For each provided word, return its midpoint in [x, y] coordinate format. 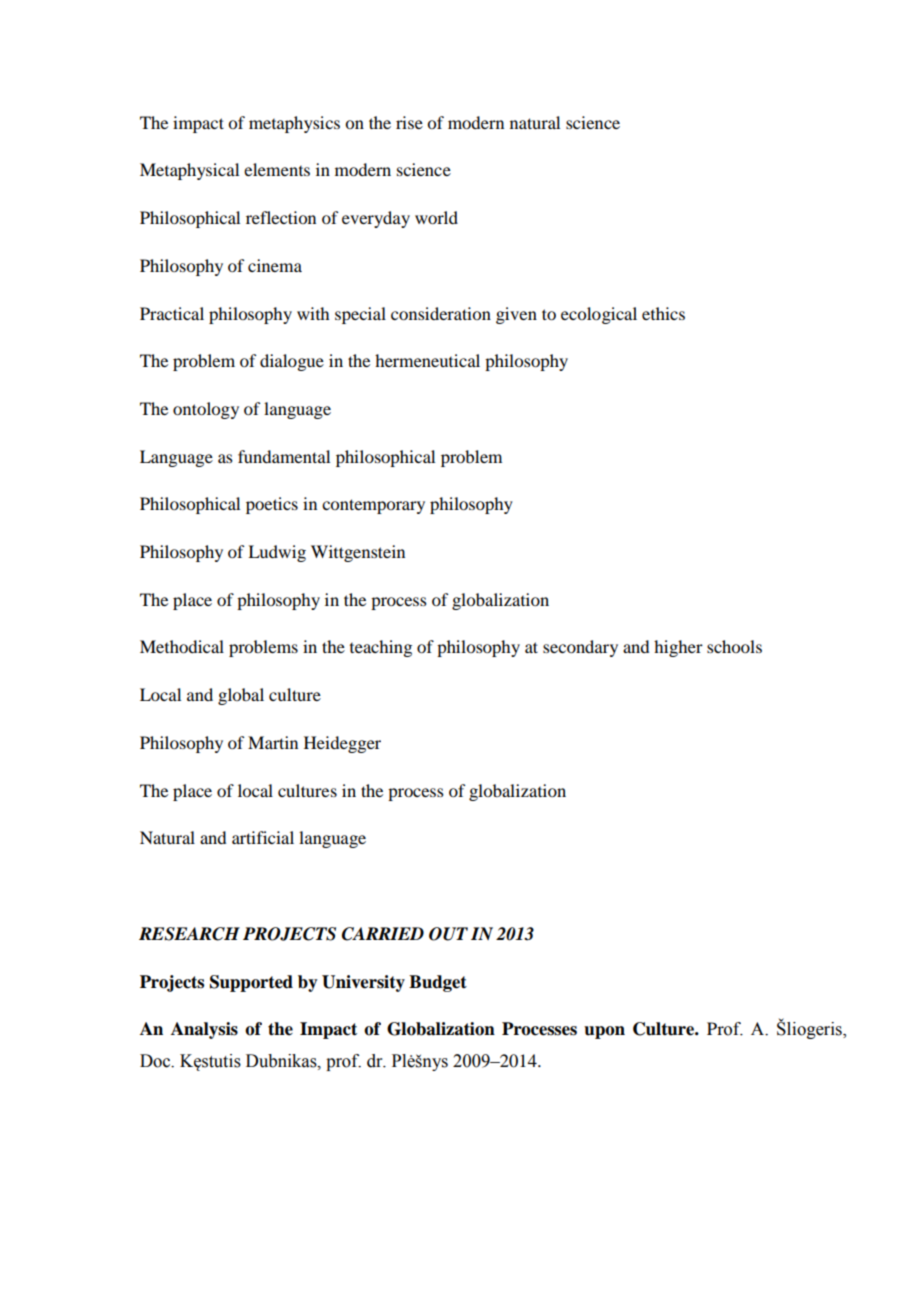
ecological [599, 315]
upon [604, 1032]
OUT [448, 934]
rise [409, 122]
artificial [263, 837]
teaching [381, 648]
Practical [172, 313]
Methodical [182, 646]
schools [734, 646]
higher [678, 648]
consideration [441, 313]
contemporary [373, 506]
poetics [272, 505]
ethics [663, 313]
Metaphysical [189, 171]
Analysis [204, 1030]
